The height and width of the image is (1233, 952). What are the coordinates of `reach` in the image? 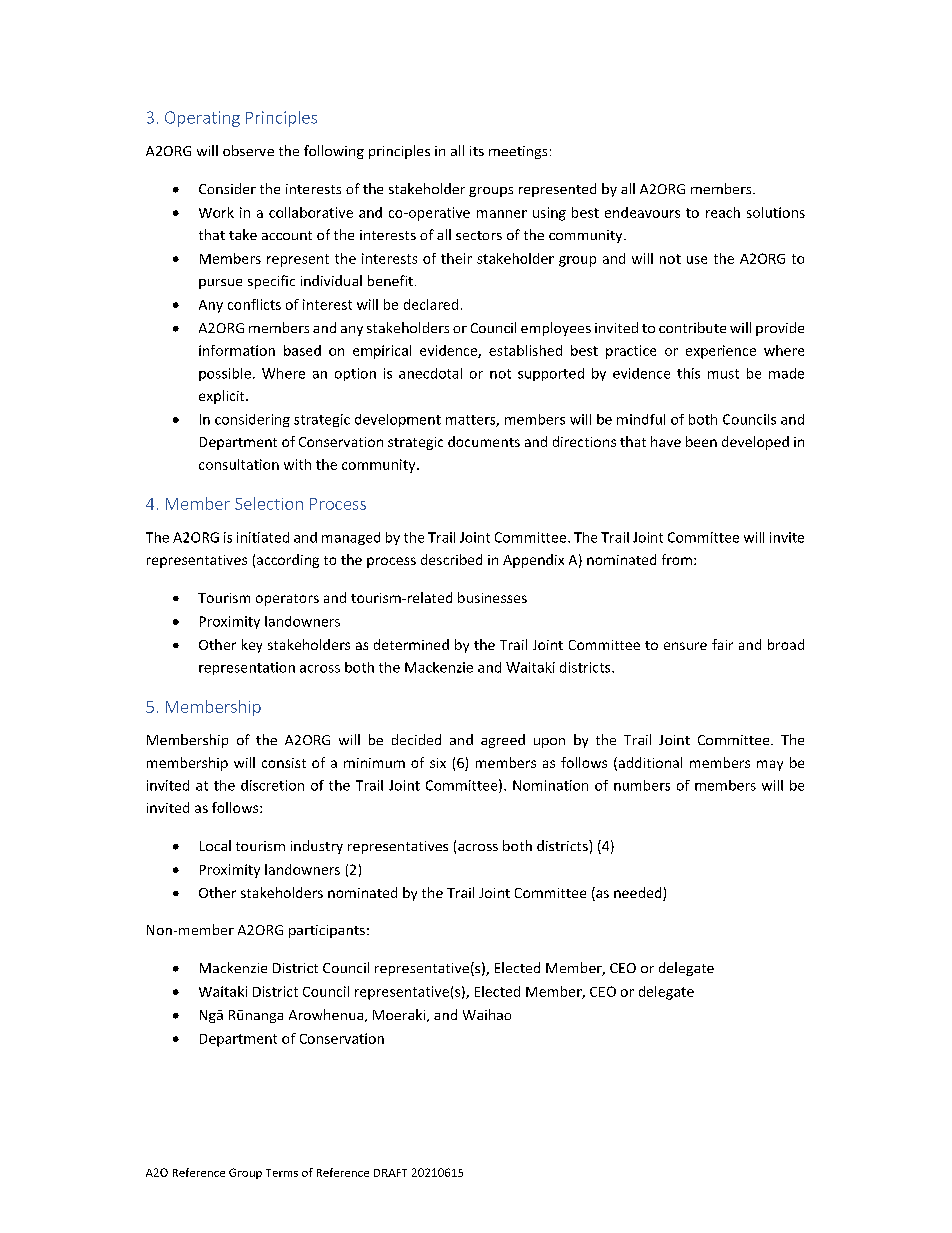 It's located at (723, 212).
